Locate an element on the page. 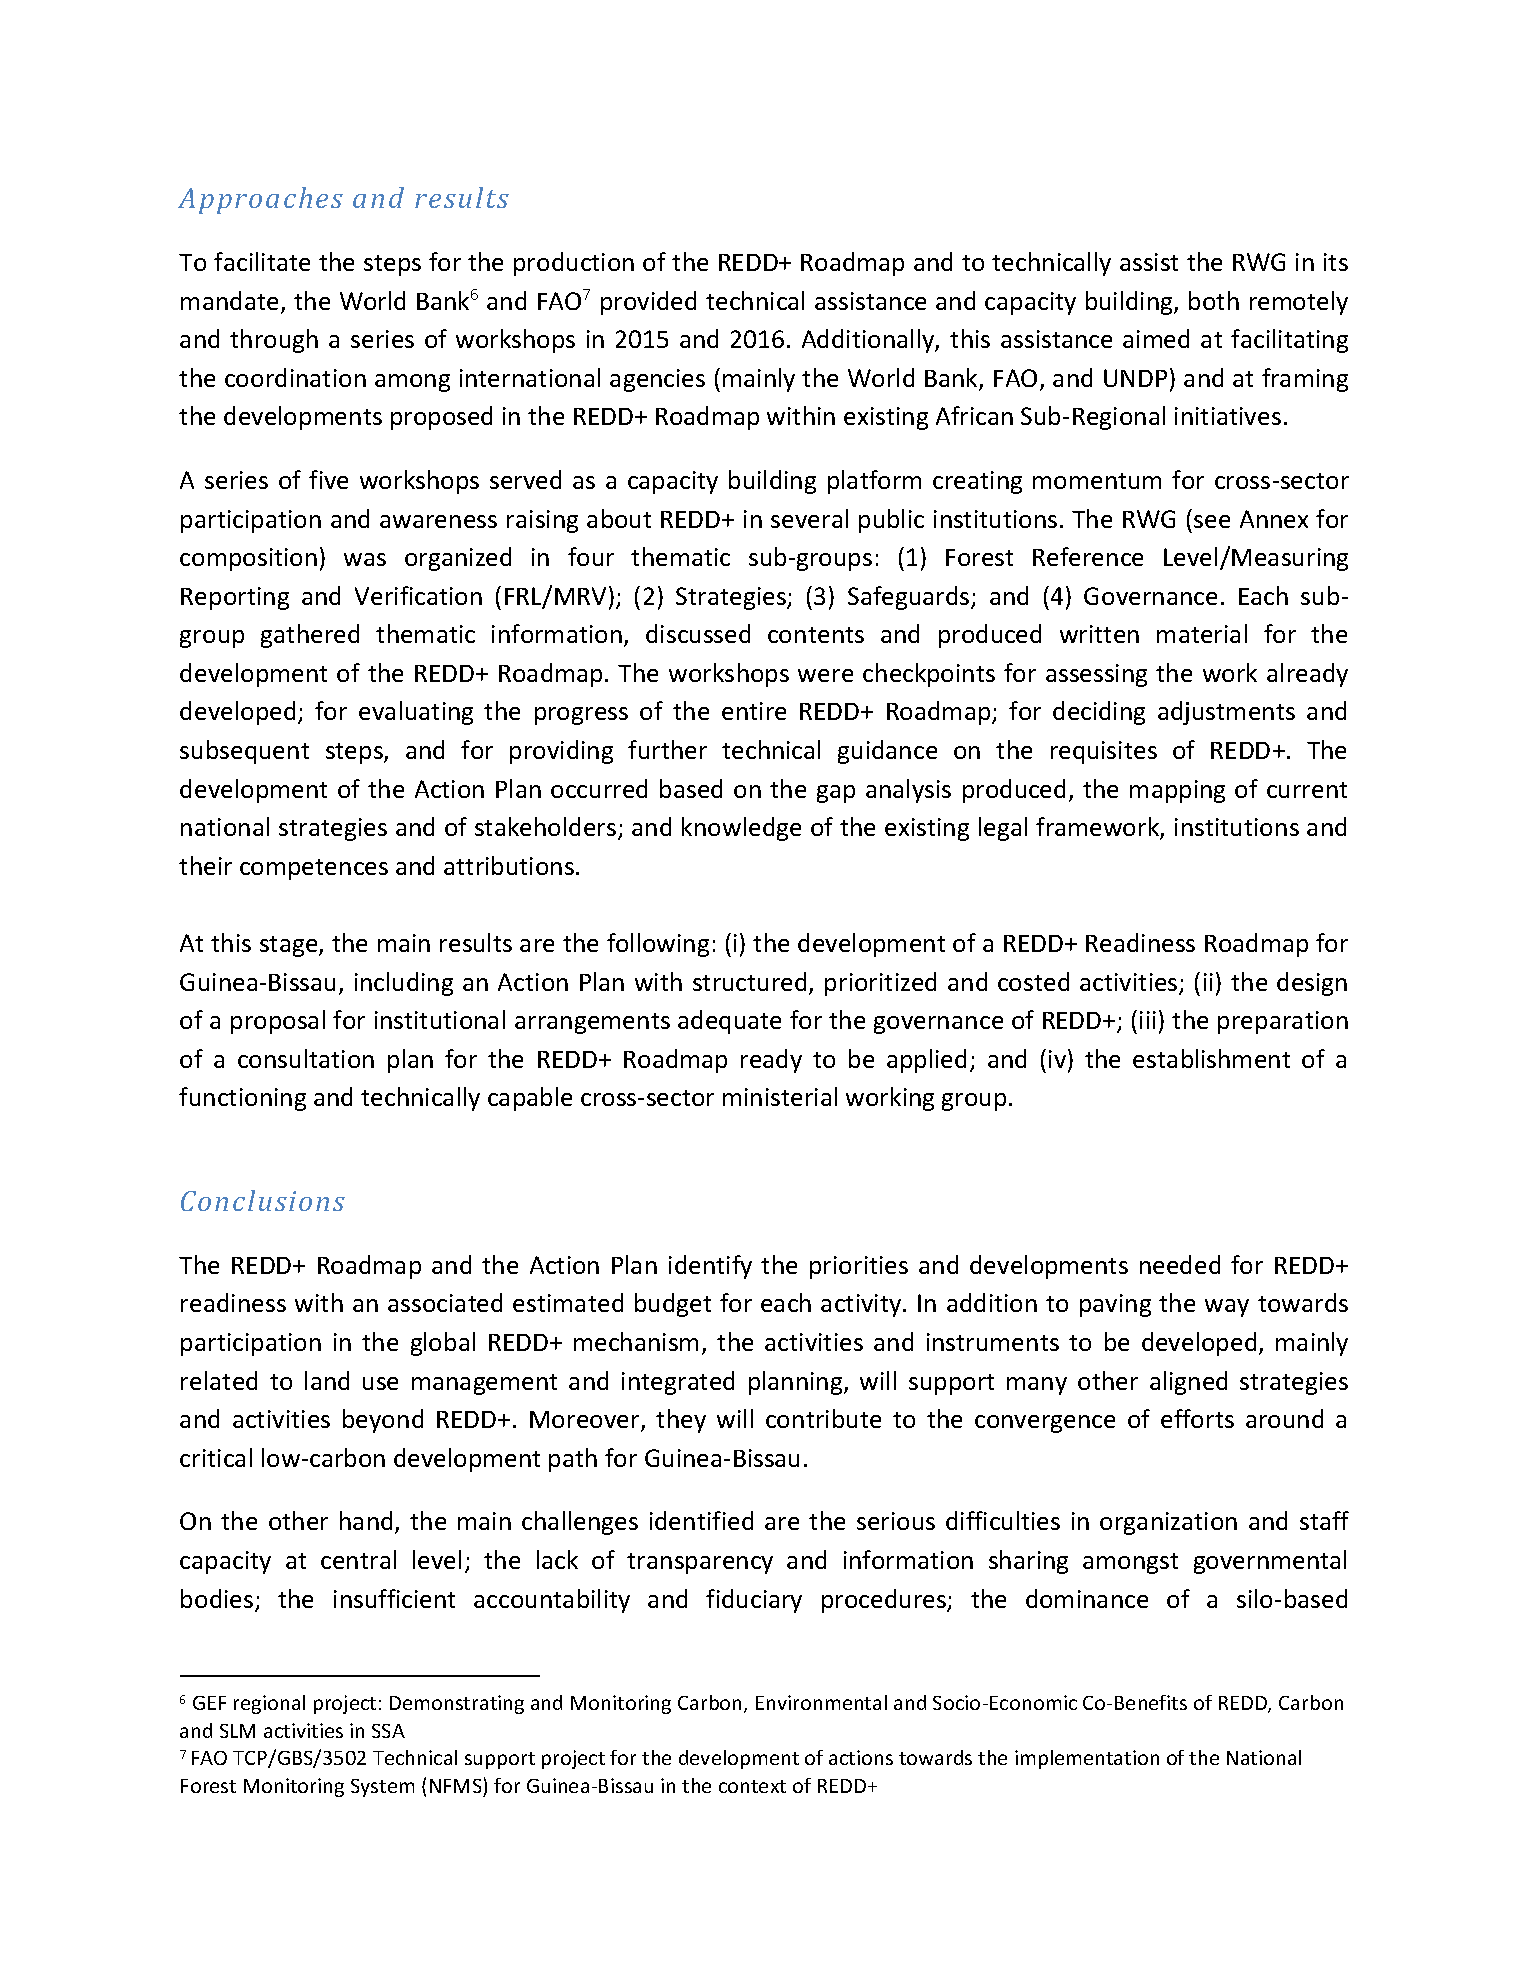  contents is located at coordinates (816, 635).
